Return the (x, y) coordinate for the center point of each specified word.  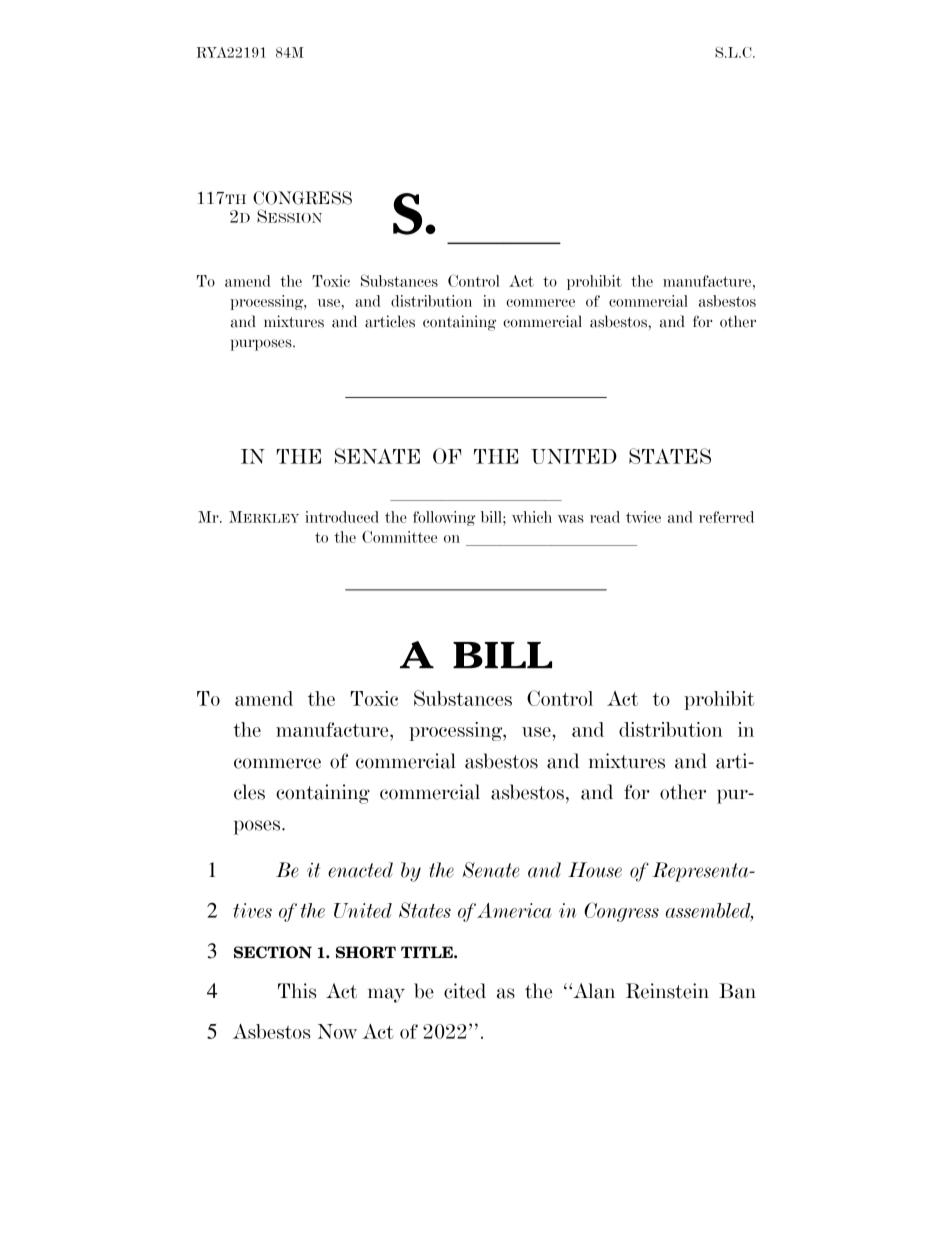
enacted (360, 870)
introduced (342, 517)
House (595, 870)
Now (337, 1031)
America (514, 910)
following (444, 518)
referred (726, 517)
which (532, 517)
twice (643, 517)
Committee (399, 536)
